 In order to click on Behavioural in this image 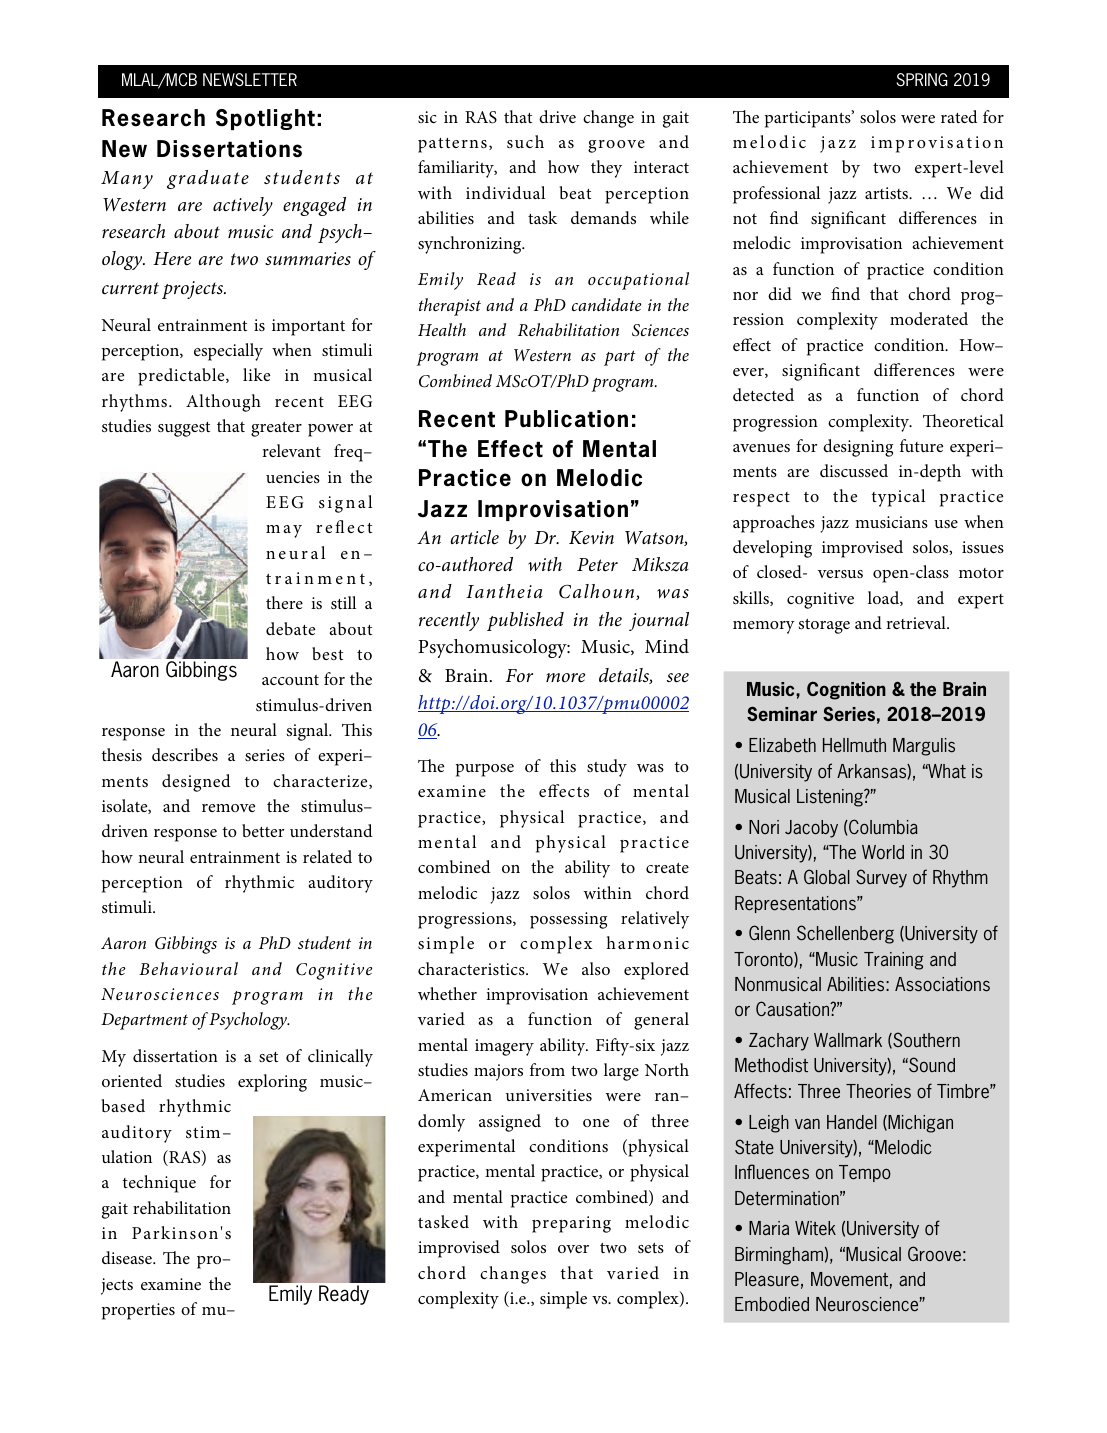, I will do `click(188, 968)`.
